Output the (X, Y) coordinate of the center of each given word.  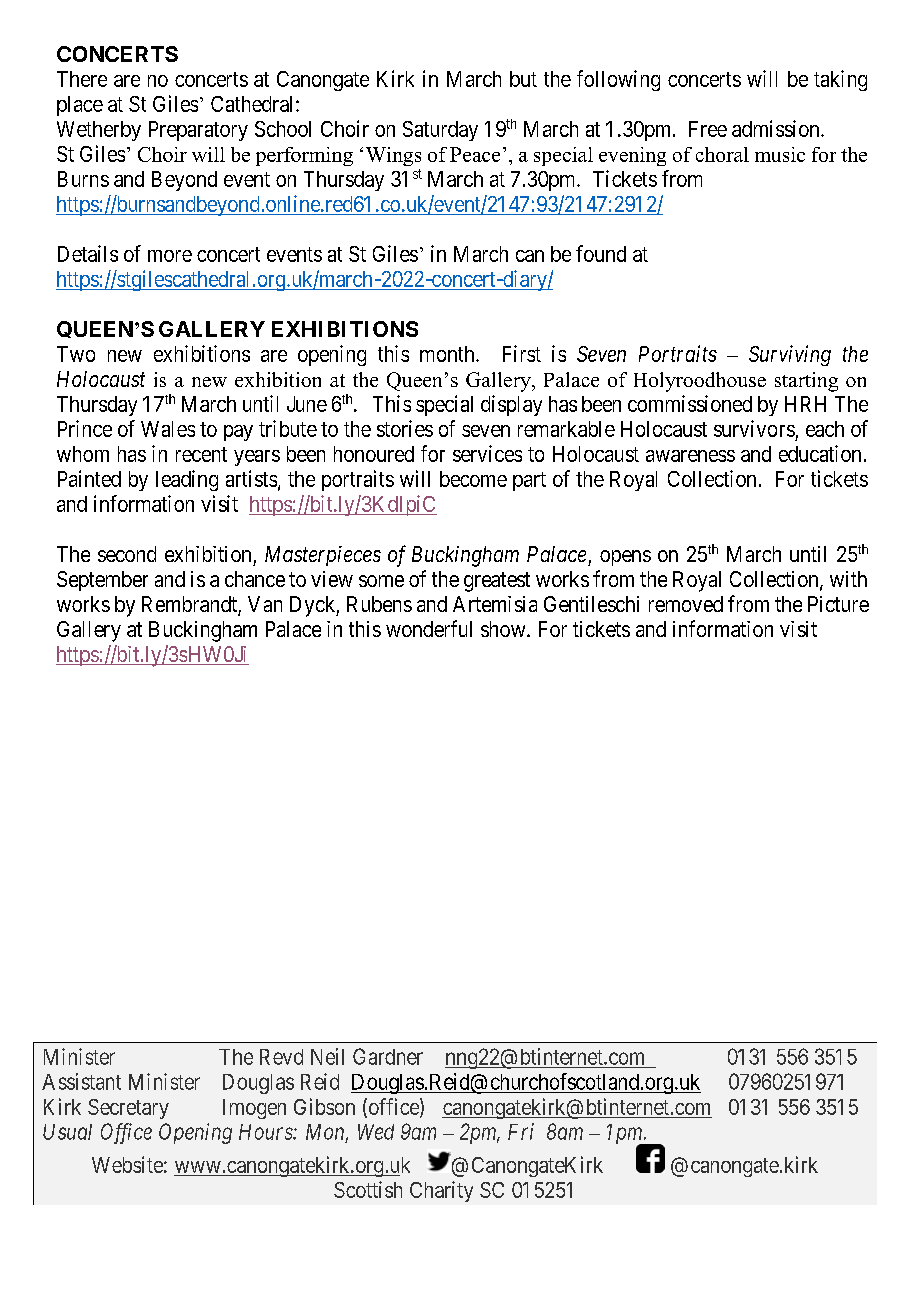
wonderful (429, 628)
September (102, 581)
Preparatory (198, 131)
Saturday (440, 131)
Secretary (128, 1109)
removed (686, 604)
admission (777, 128)
